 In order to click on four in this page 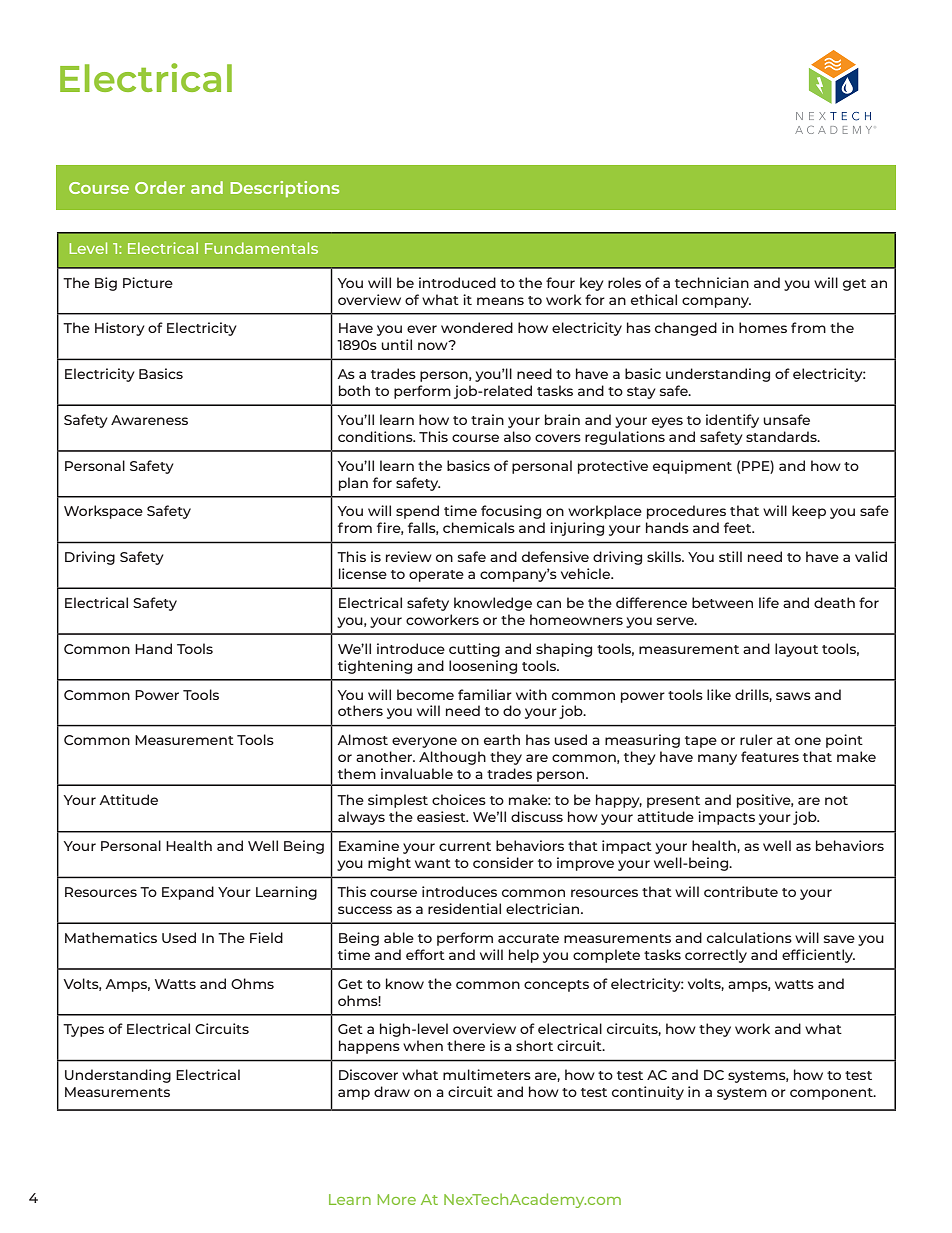, I will do `click(560, 282)`.
